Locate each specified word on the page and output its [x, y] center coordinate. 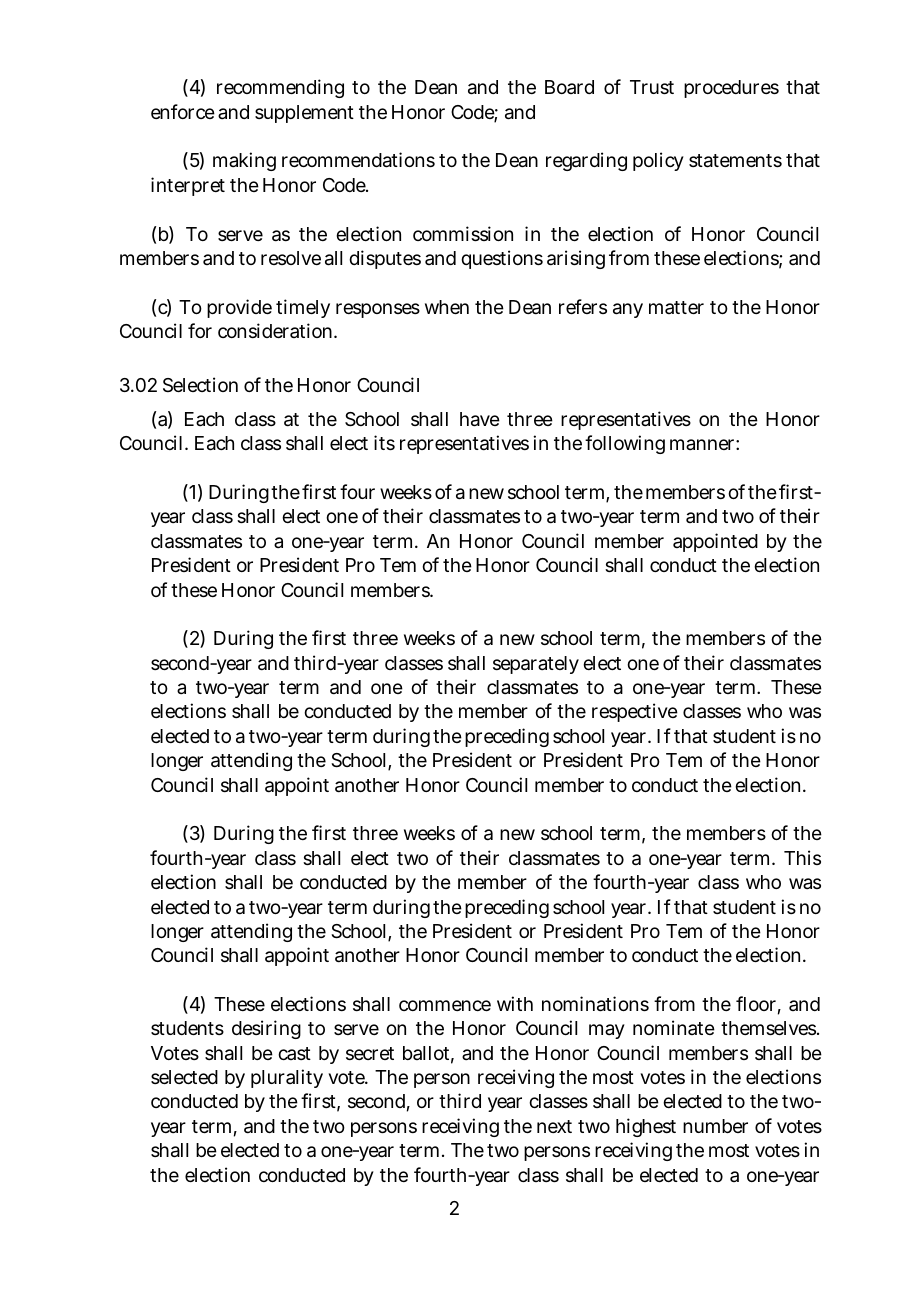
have [480, 419]
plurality [287, 1078]
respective [635, 712]
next [554, 1126]
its [384, 442]
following [625, 444]
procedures [731, 89]
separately [536, 665]
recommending [280, 88]
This [802, 857]
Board [569, 87]
